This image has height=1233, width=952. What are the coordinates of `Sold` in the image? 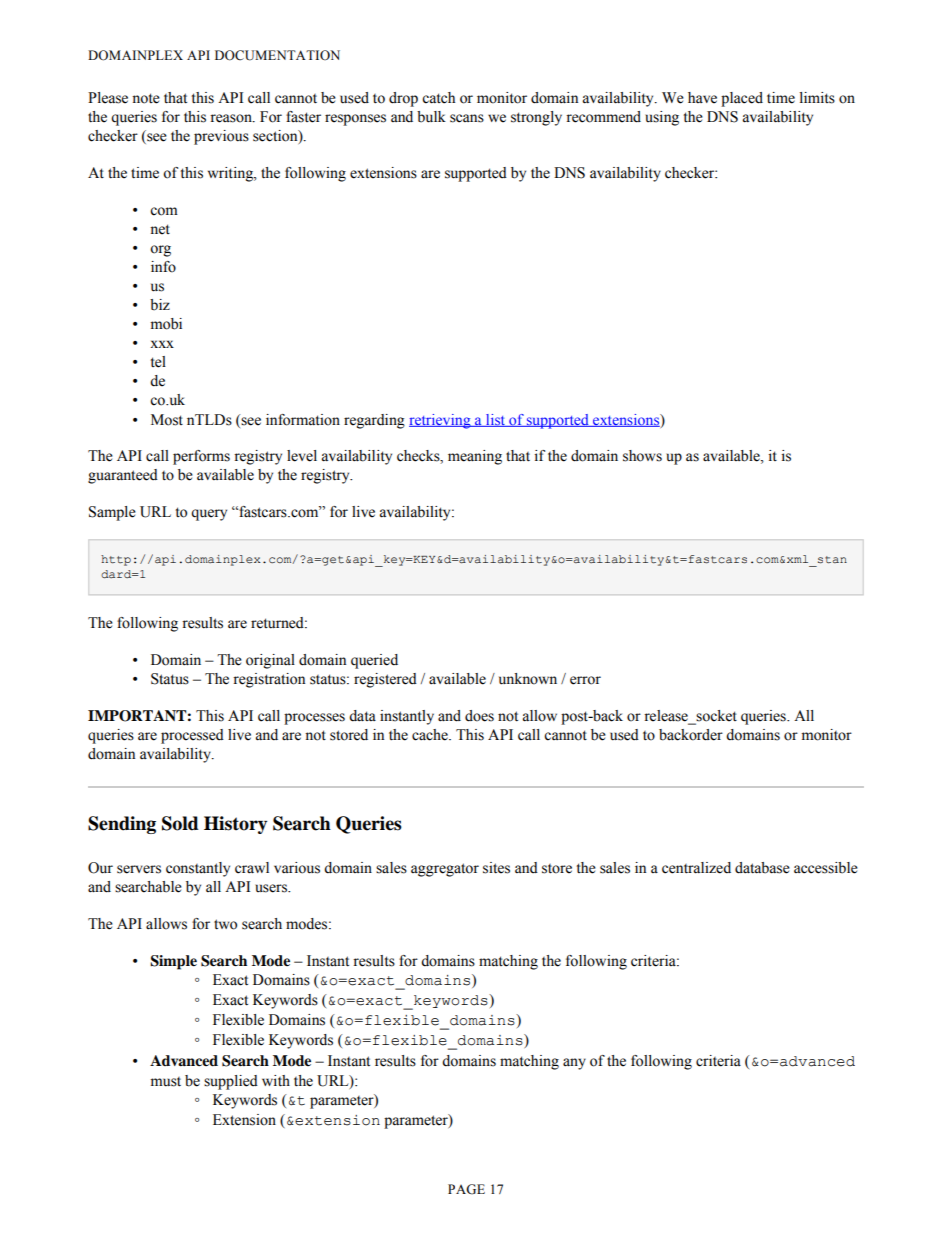 It's located at (180, 823).
